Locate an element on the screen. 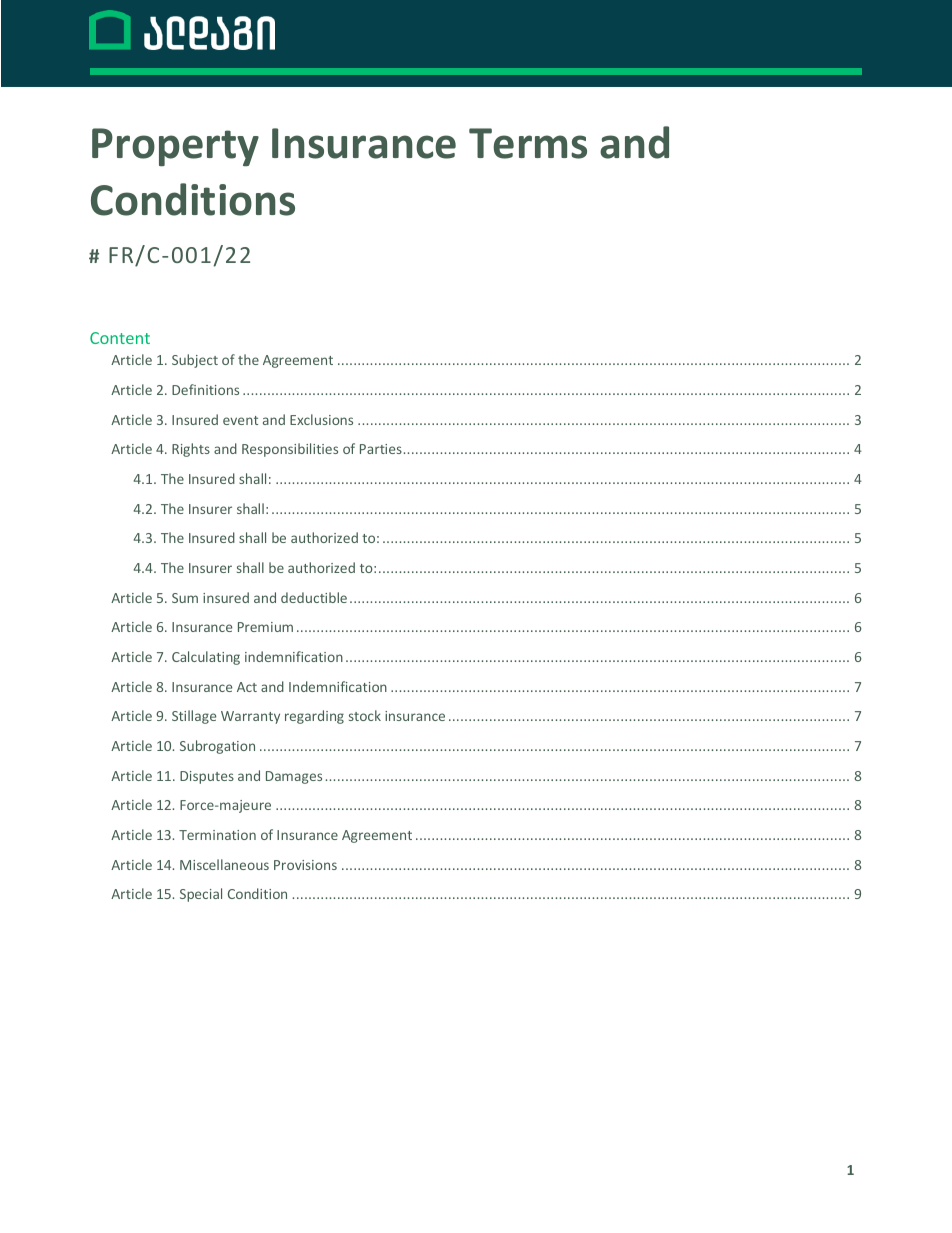  Special is located at coordinates (201, 895).
